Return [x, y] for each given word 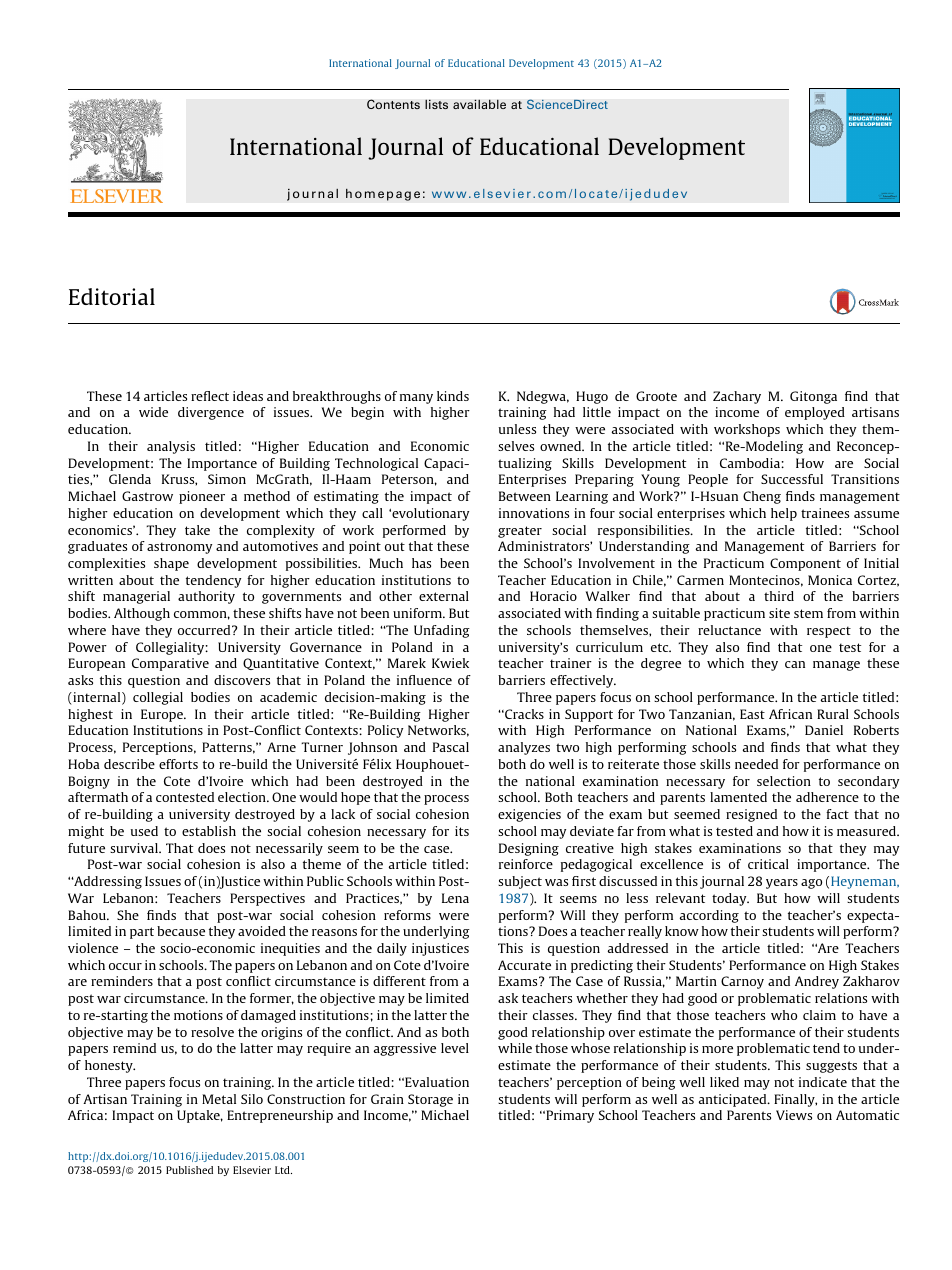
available [479, 104]
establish [209, 831]
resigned [751, 815]
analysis [171, 447]
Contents [393, 104]
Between [525, 496]
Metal [219, 1099]
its [462, 831]
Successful [792, 479]
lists [436, 104]
